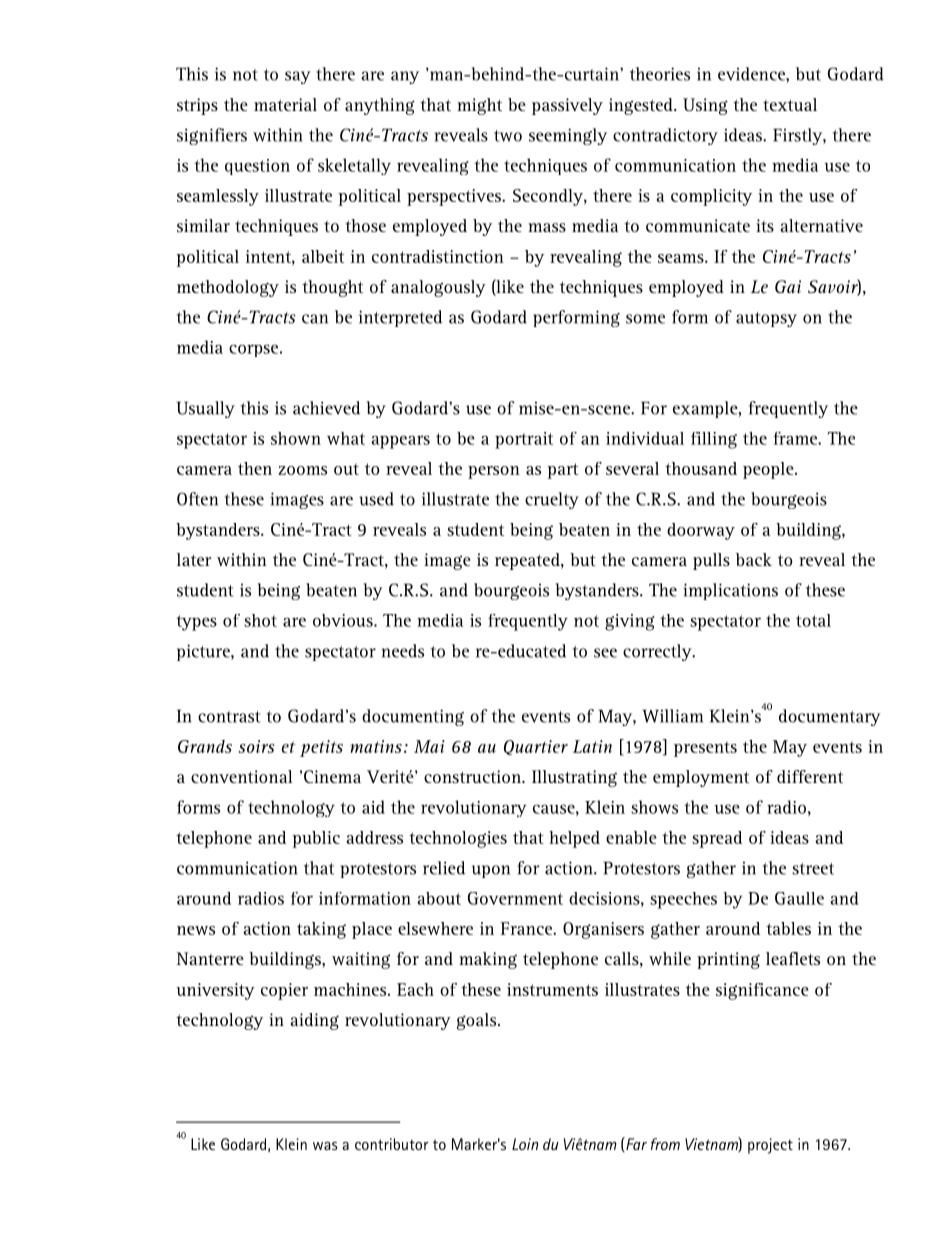  What do you see at coordinates (296, 438) in the screenshot?
I see `shown` at bounding box center [296, 438].
